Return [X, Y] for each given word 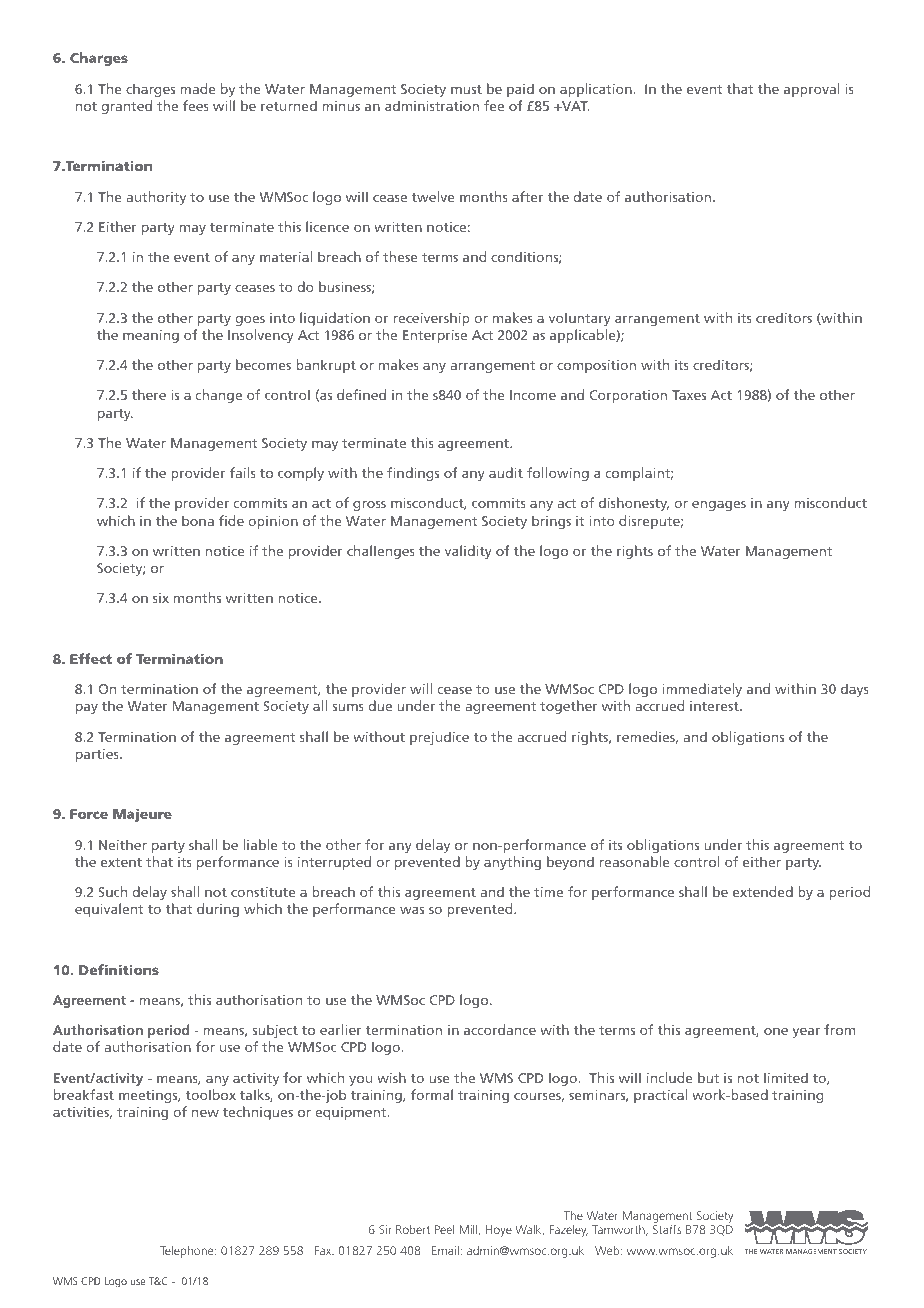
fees [196, 105]
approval [812, 90]
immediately [702, 690]
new [205, 1113]
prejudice [439, 738]
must [466, 89]
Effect [91, 658]
